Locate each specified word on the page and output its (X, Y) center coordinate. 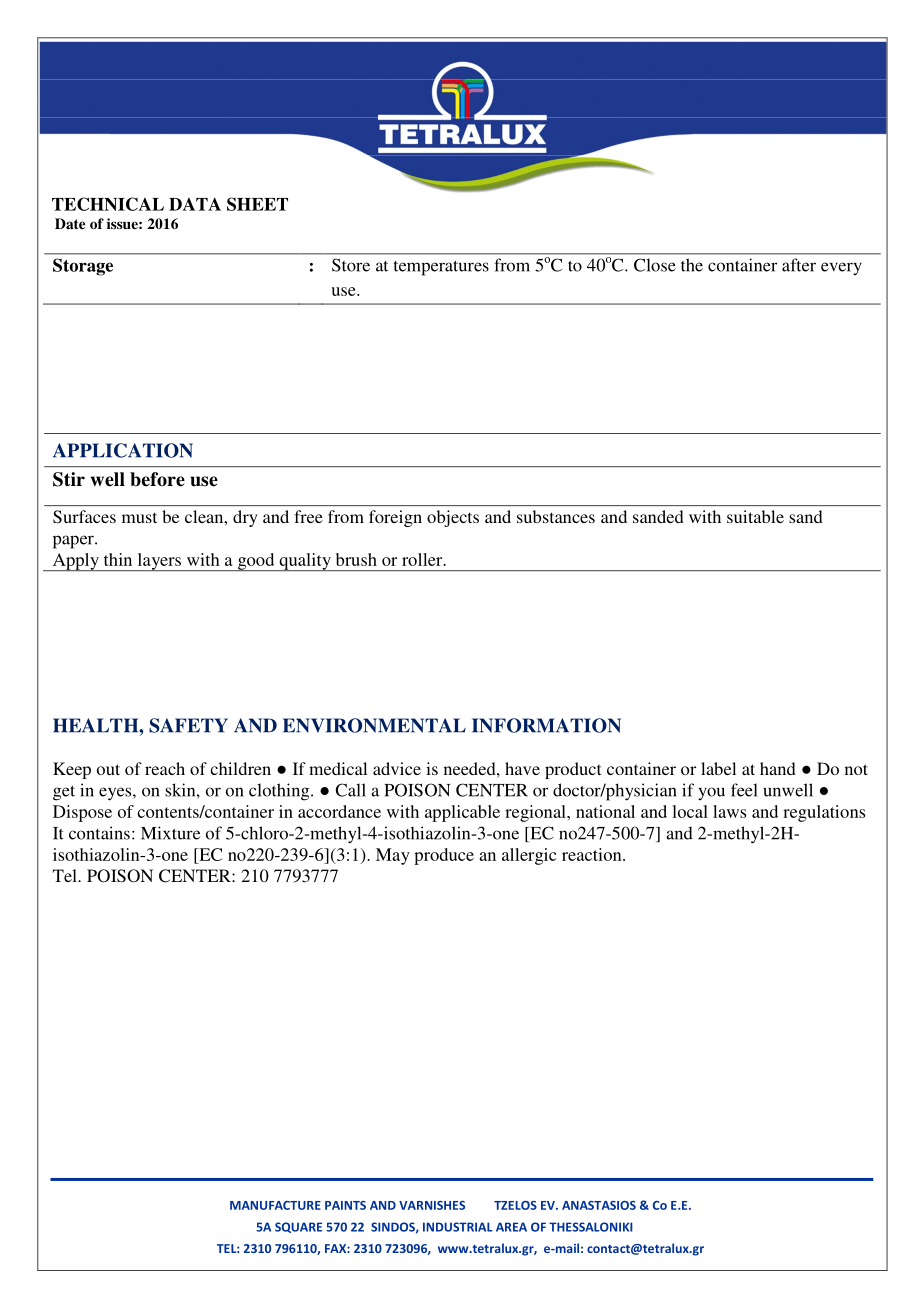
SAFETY (188, 725)
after (799, 265)
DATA (195, 204)
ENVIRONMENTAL (374, 725)
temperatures (441, 268)
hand (778, 768)
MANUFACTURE (275, 1205)
